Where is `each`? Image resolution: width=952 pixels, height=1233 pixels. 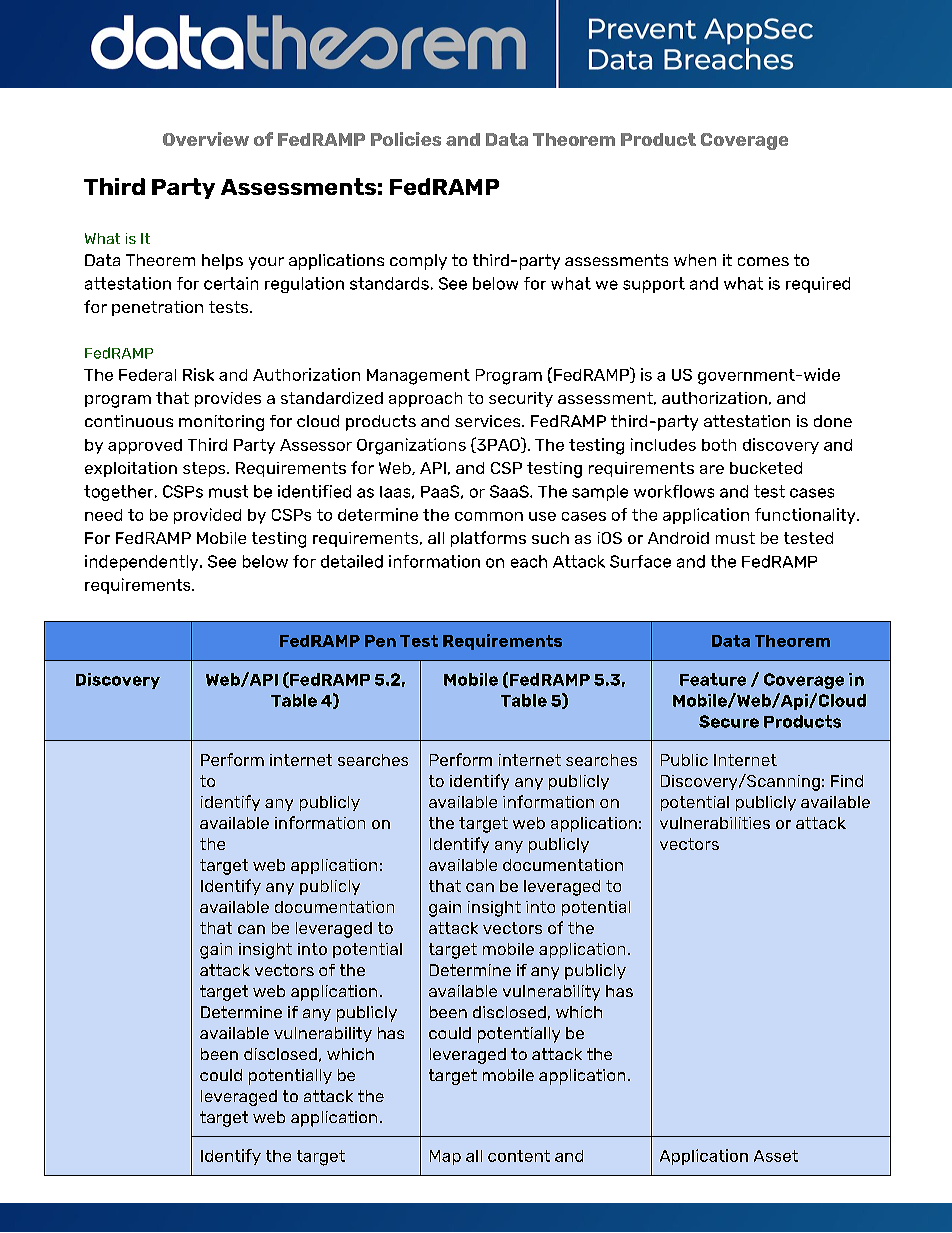 each is located at coordinates (529, 561).
